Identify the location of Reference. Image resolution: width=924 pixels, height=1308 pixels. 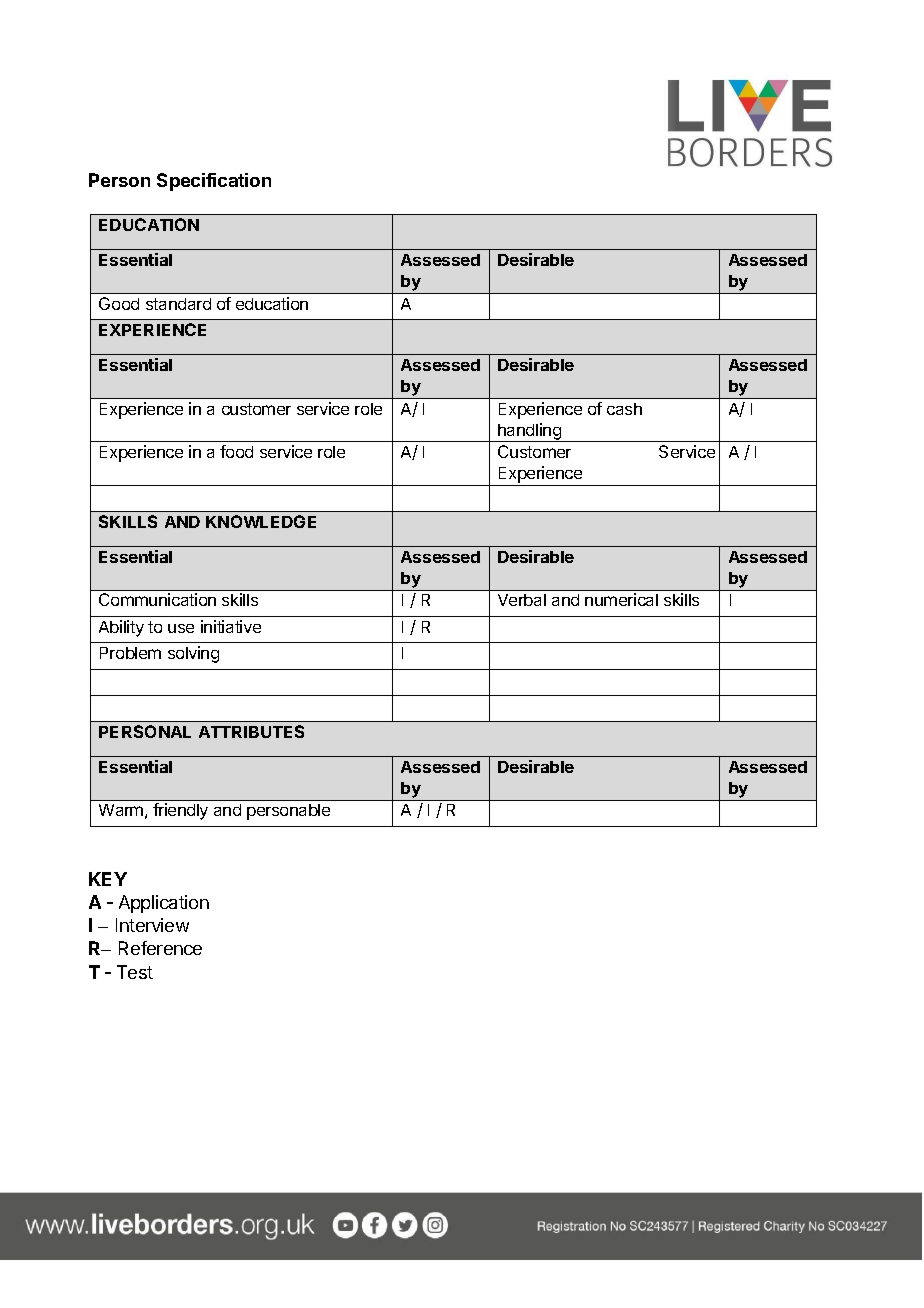
(160, 948).
